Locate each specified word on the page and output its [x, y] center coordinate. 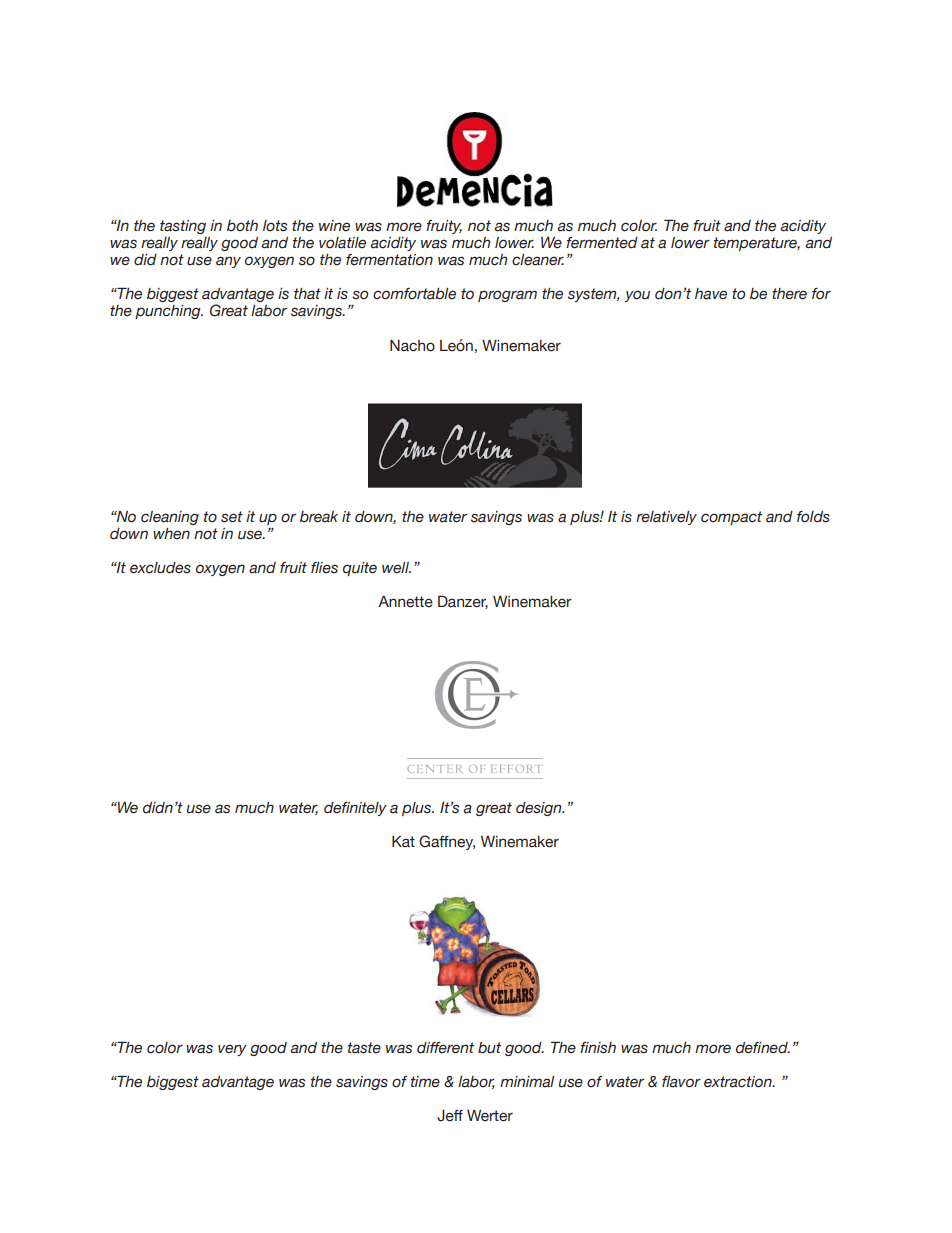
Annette [405, 602]
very [232, 1050]
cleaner [538, 260]
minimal [527, 1082]
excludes [160, 568]
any [228, 262]
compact [731, 518]
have [711, 294]
